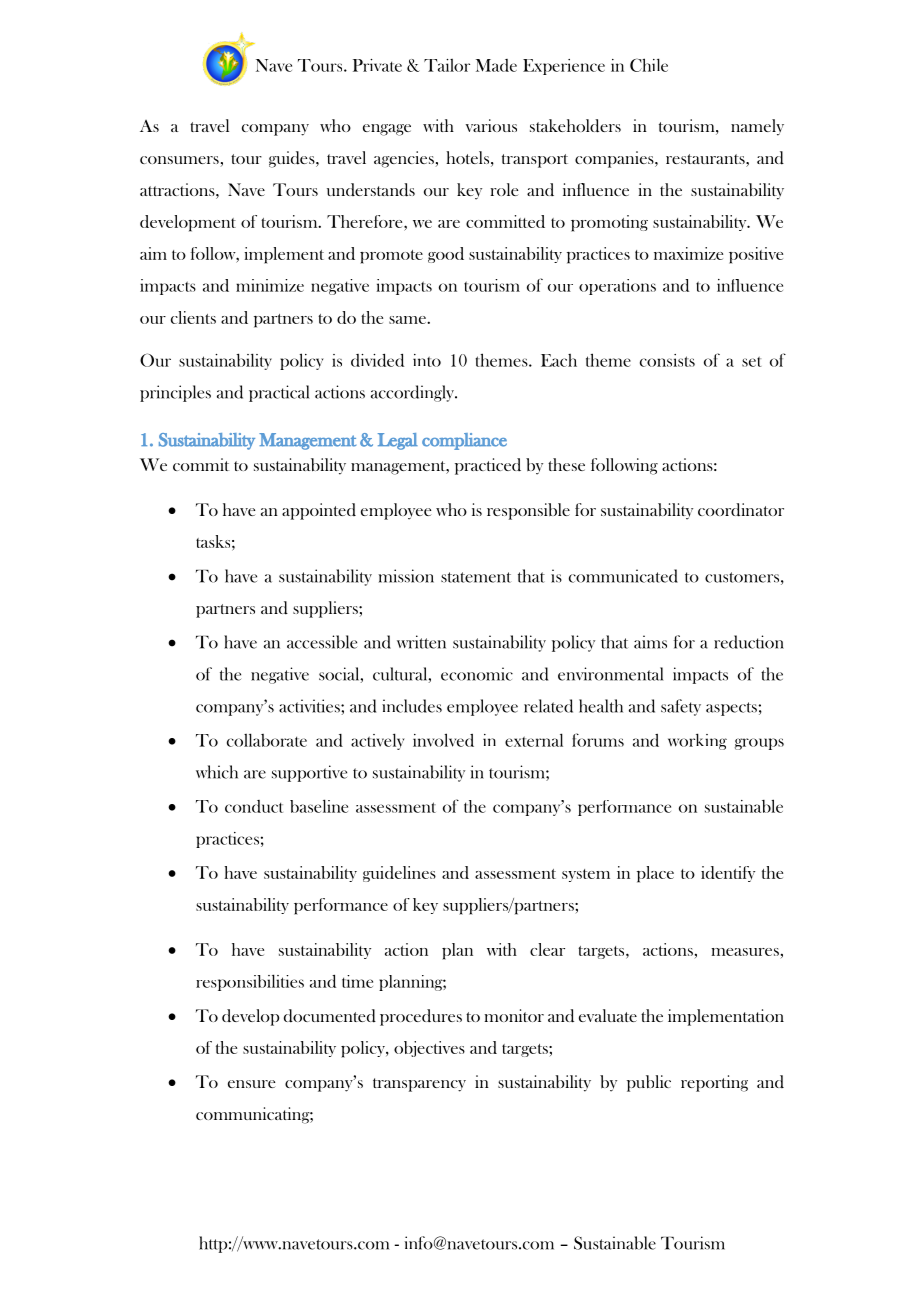  What do you see at coordinates (447, 65) in the document?
I see `Tailor` at bounding box center [447, 65].
